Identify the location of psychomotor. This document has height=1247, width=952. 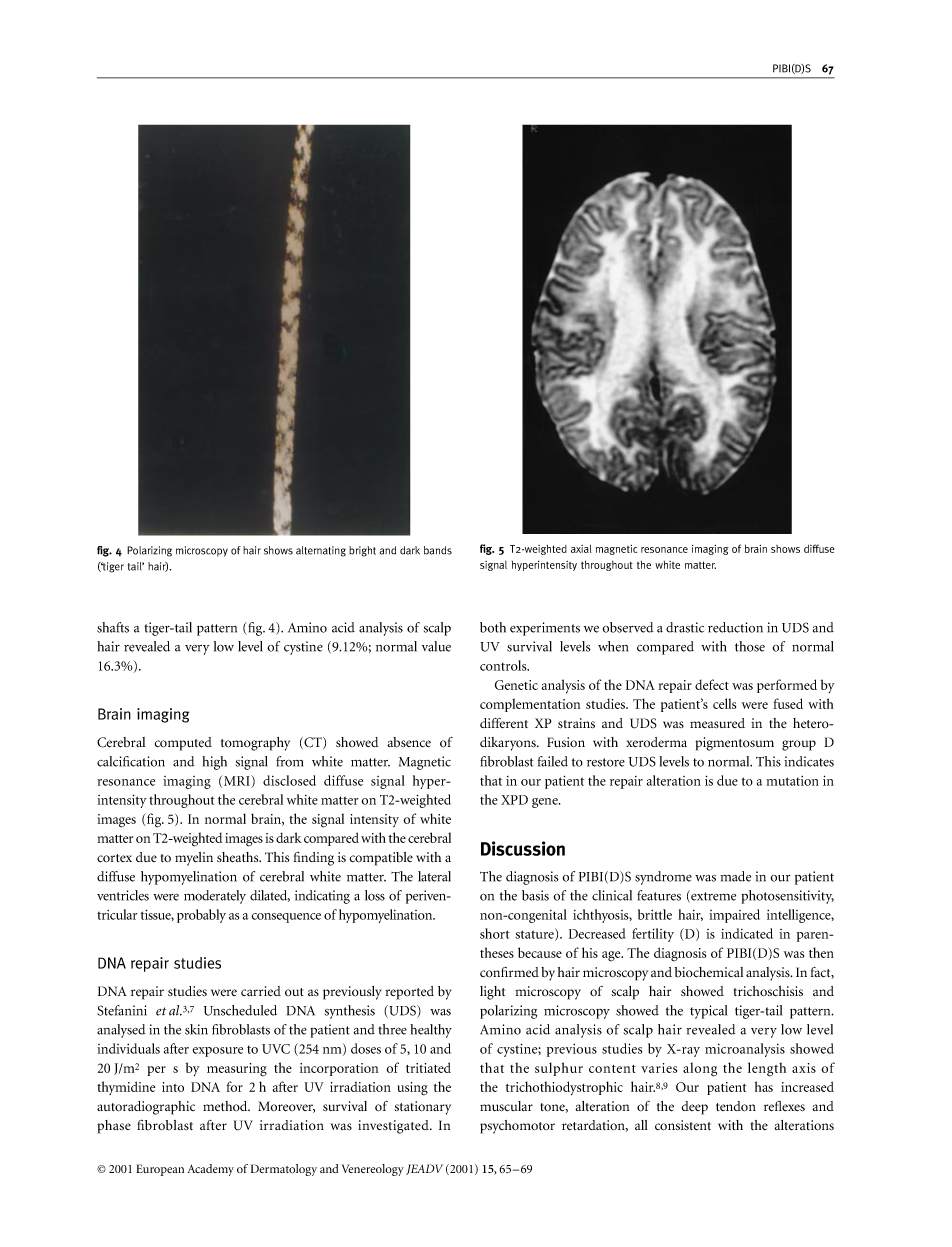
(517, 1127).
